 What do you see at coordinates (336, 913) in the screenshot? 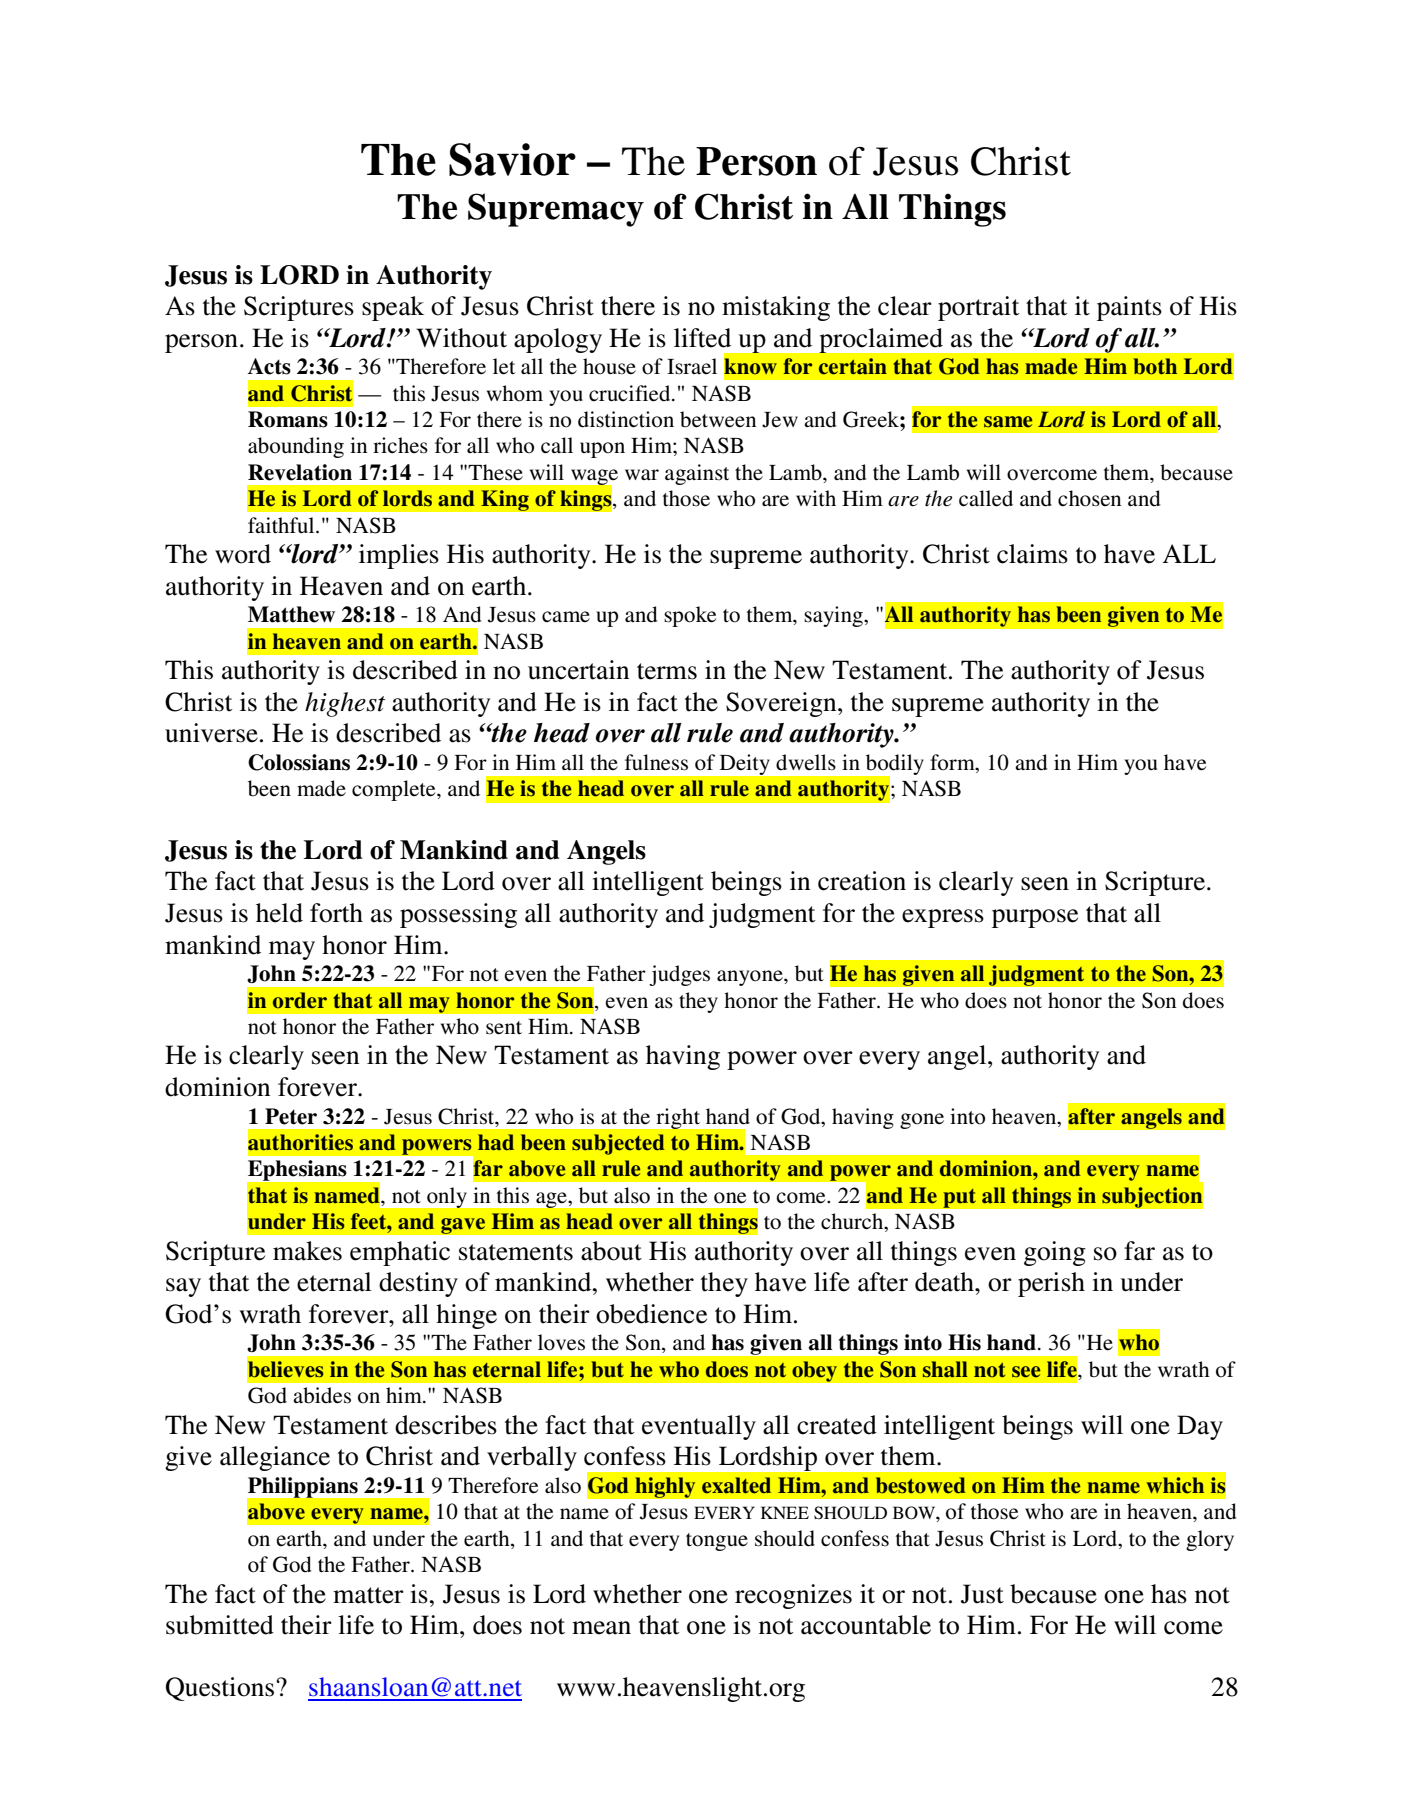
I see `forth` at bounding box center [336, 913].
